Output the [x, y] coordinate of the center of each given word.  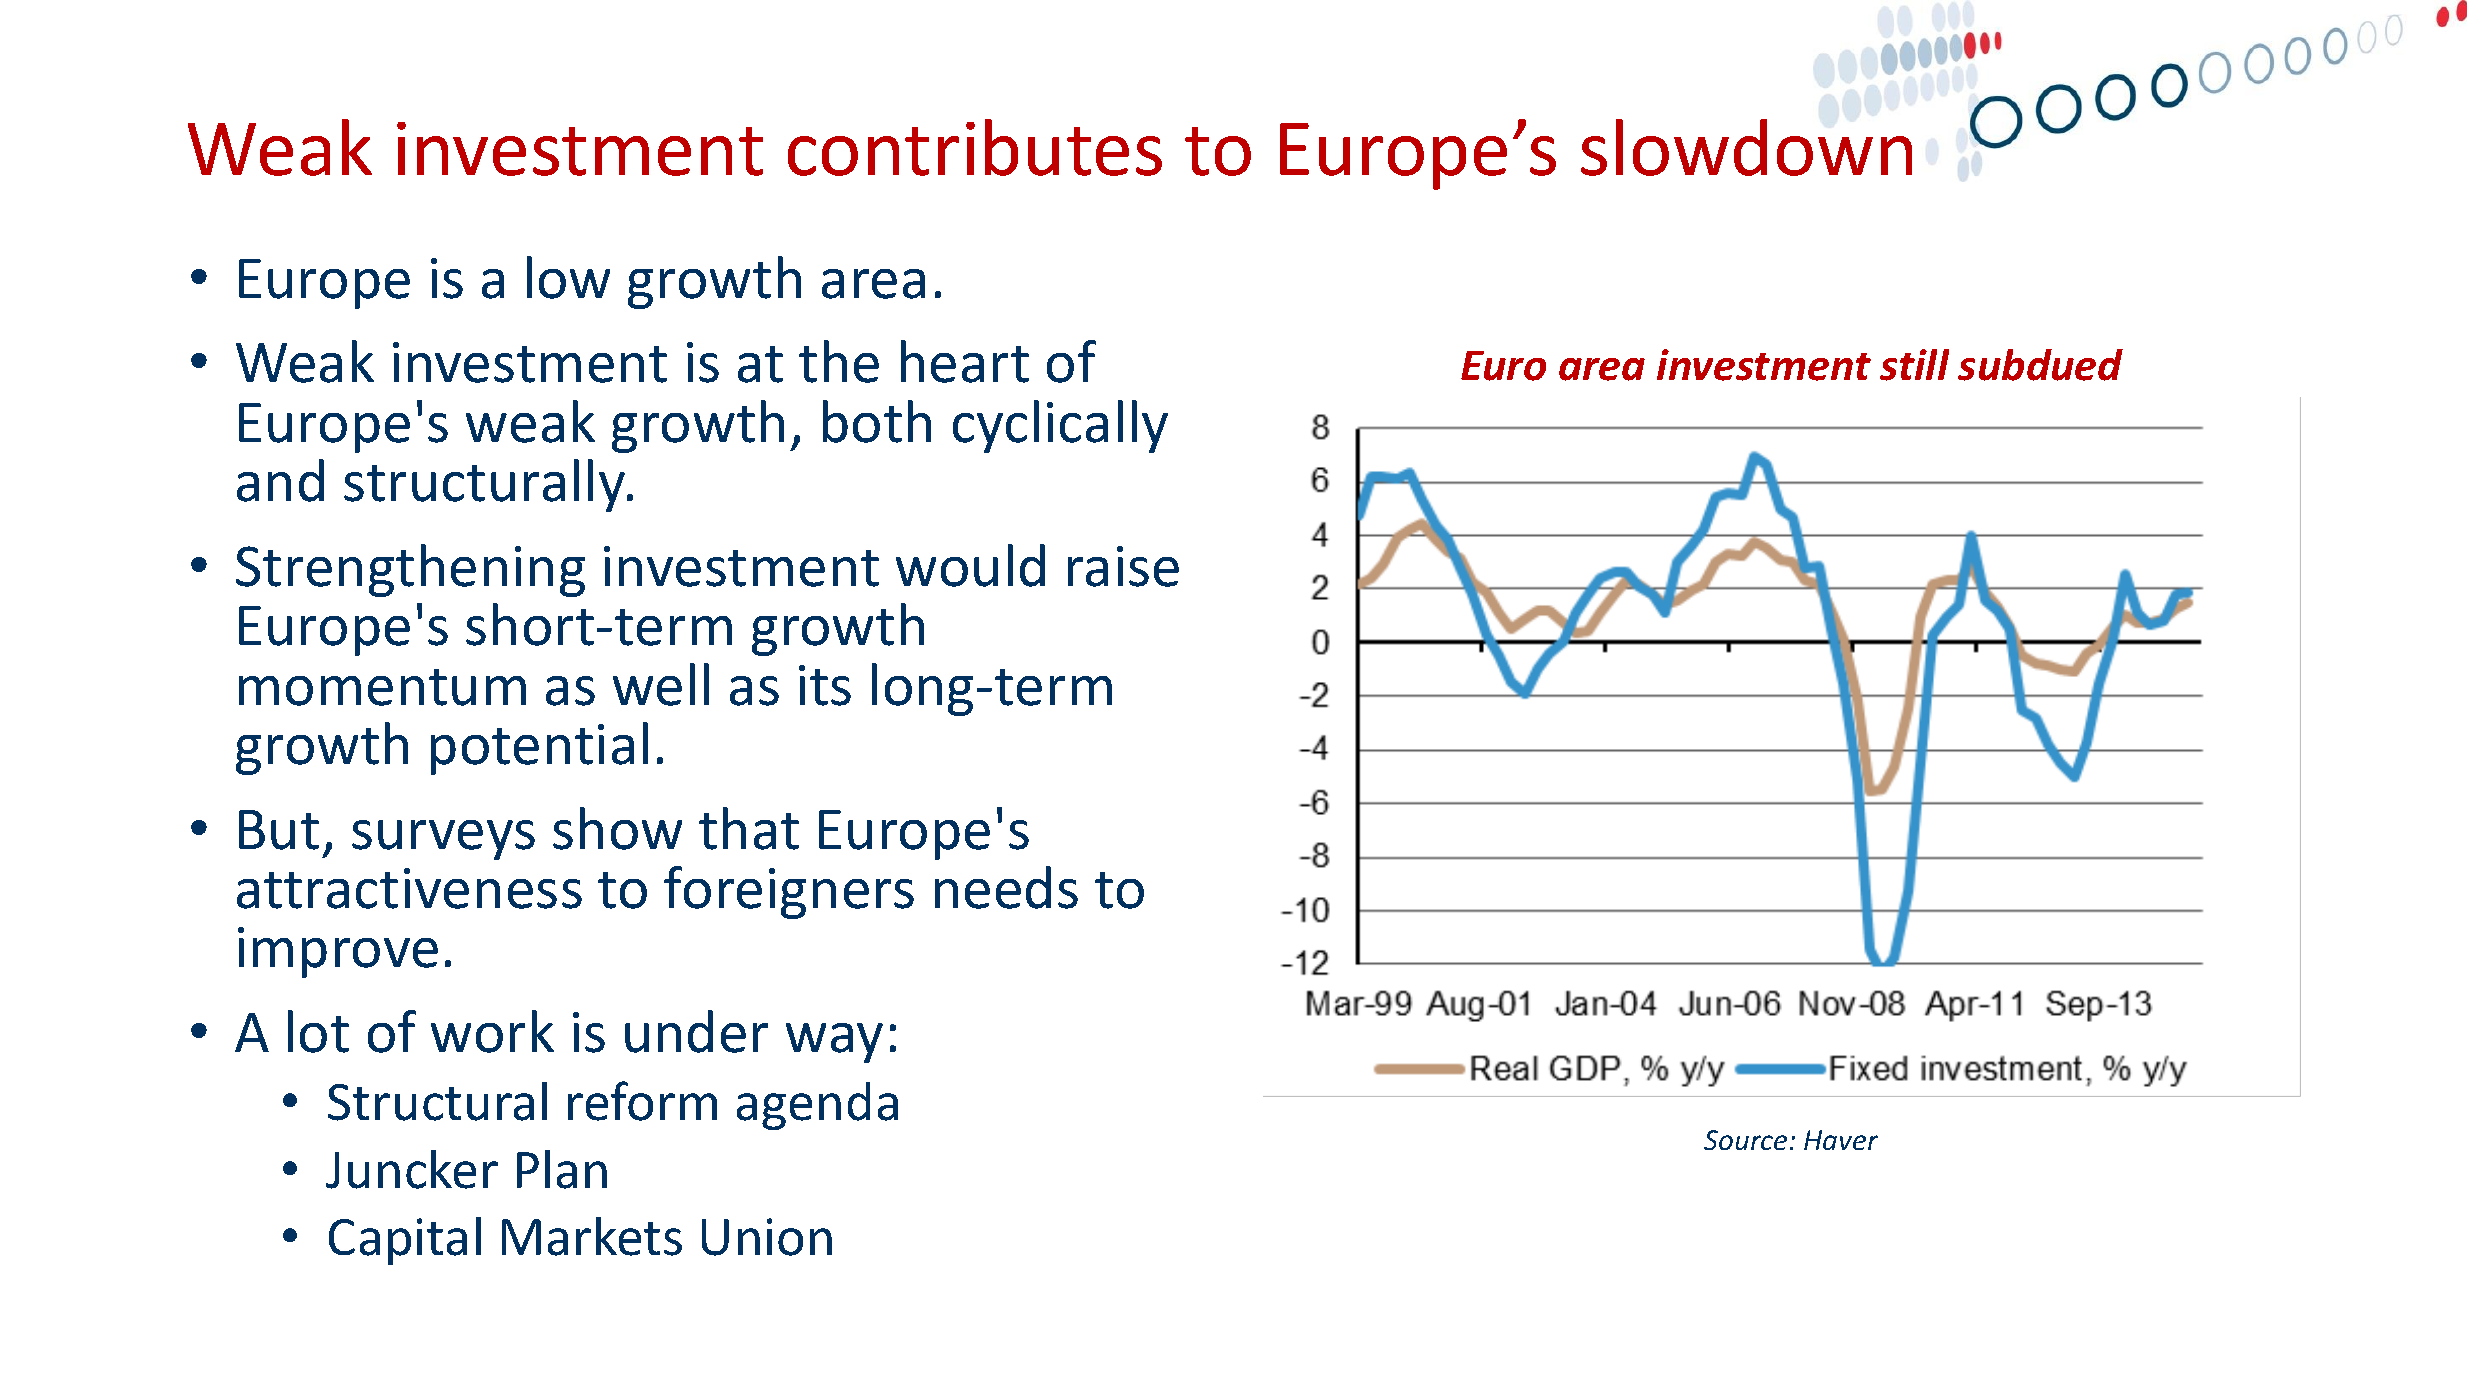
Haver [1841, 1140]
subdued [2040, 365]
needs [1006, 887]
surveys [443, 840]
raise [1123, 566]
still [1914, 365]
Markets [592, 1236]
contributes [975, 147]
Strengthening [410, 570]
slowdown [1746, 147]
